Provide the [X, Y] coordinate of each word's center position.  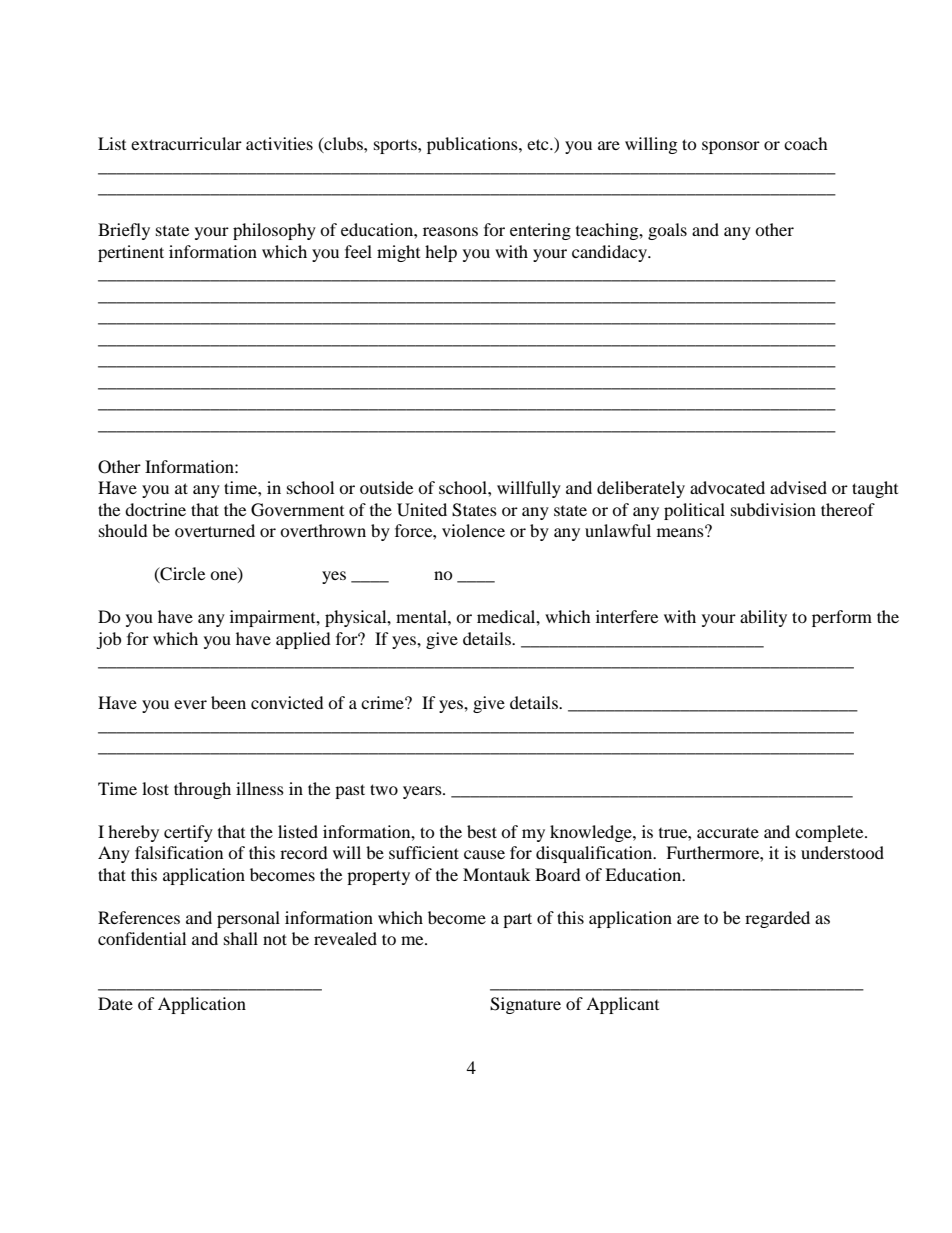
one [224, 577]
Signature [525, 1005]
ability [763, 618]
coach [806, 143]
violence [473, 530]
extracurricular [186, 143]
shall [241, 938]
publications [473, 145]
